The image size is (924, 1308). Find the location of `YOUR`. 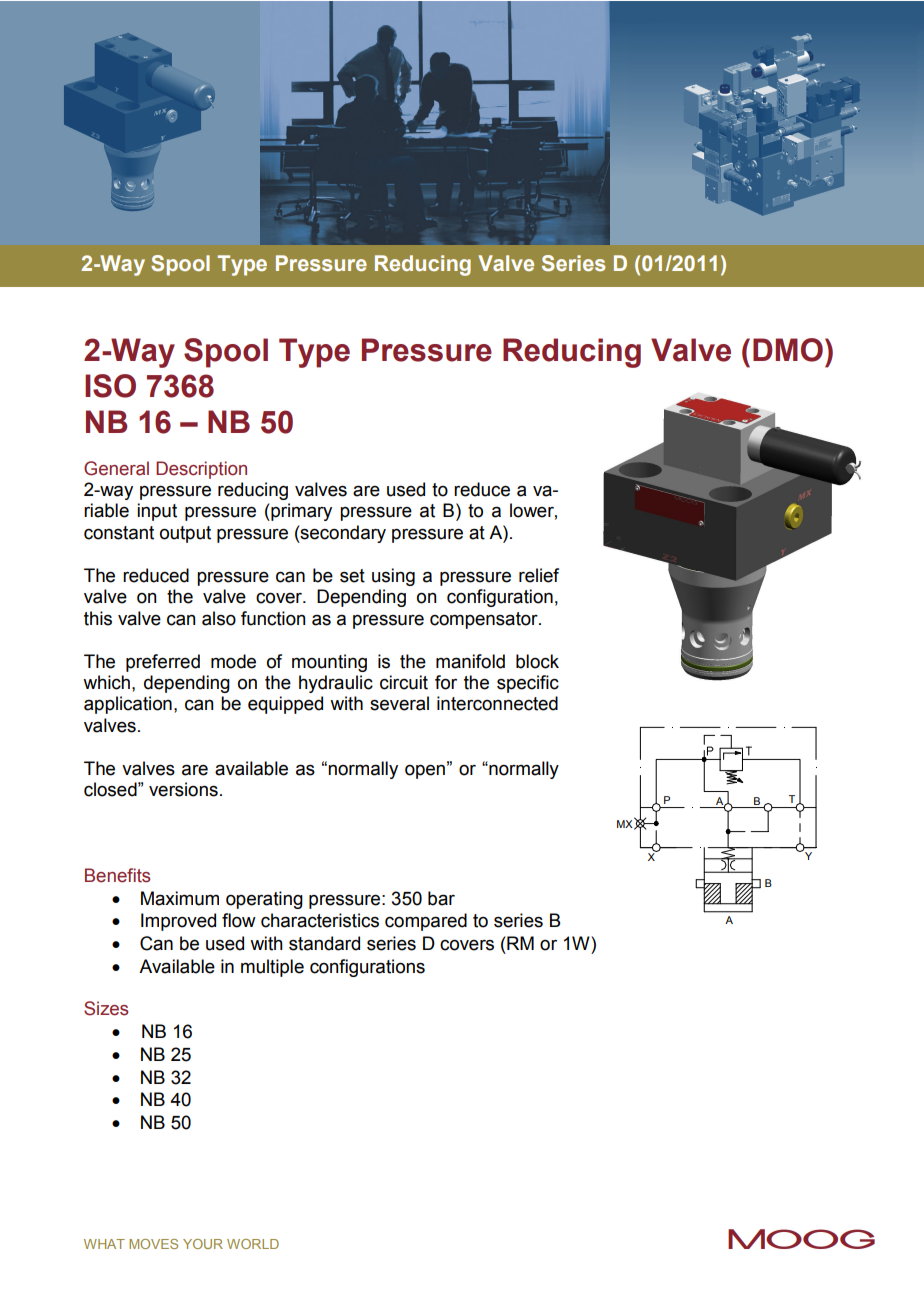

YOUR is located at coordinates (203, 1244).
